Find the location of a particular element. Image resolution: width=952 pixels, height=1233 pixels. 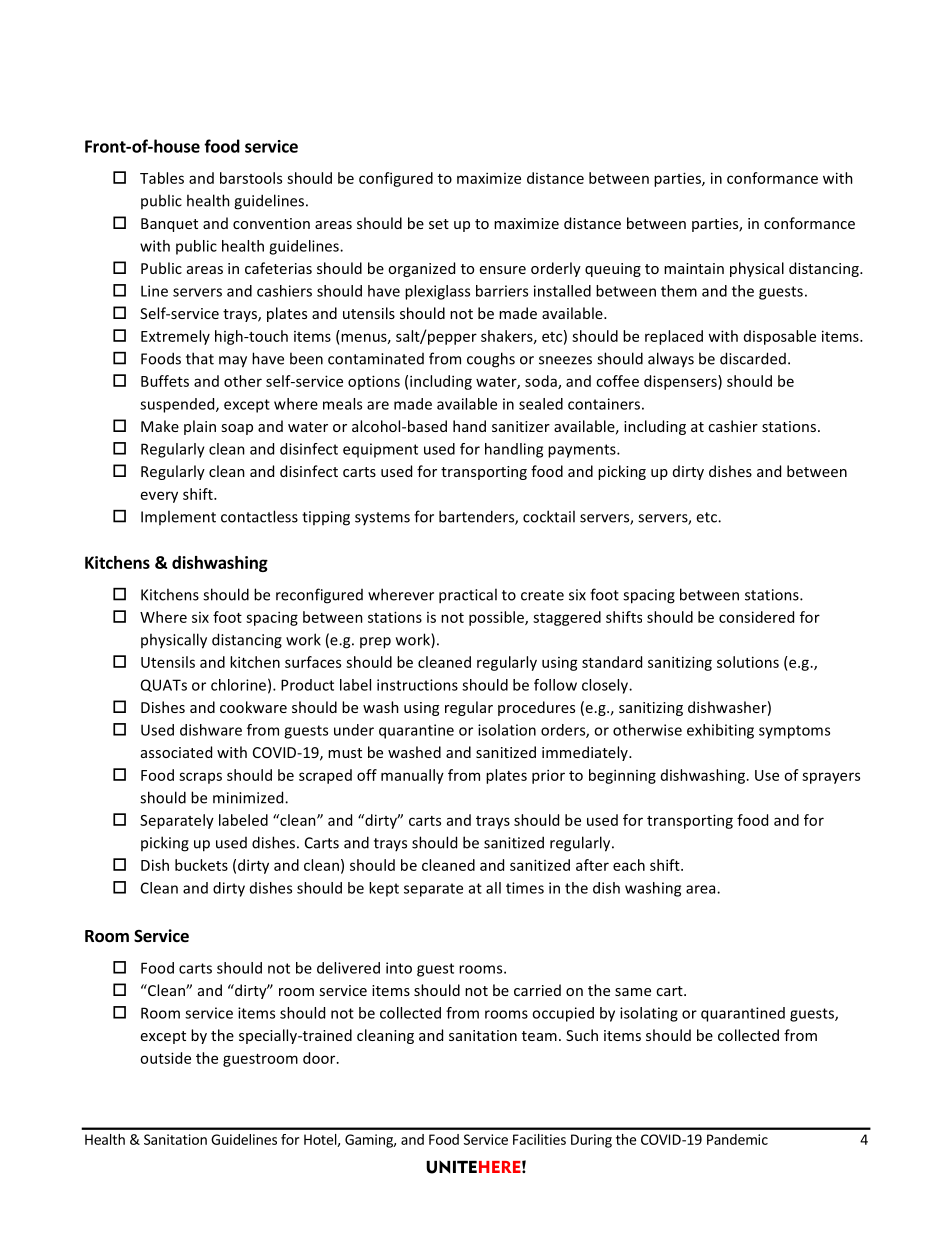

sanitizer is located at coordinates (521, 426).
